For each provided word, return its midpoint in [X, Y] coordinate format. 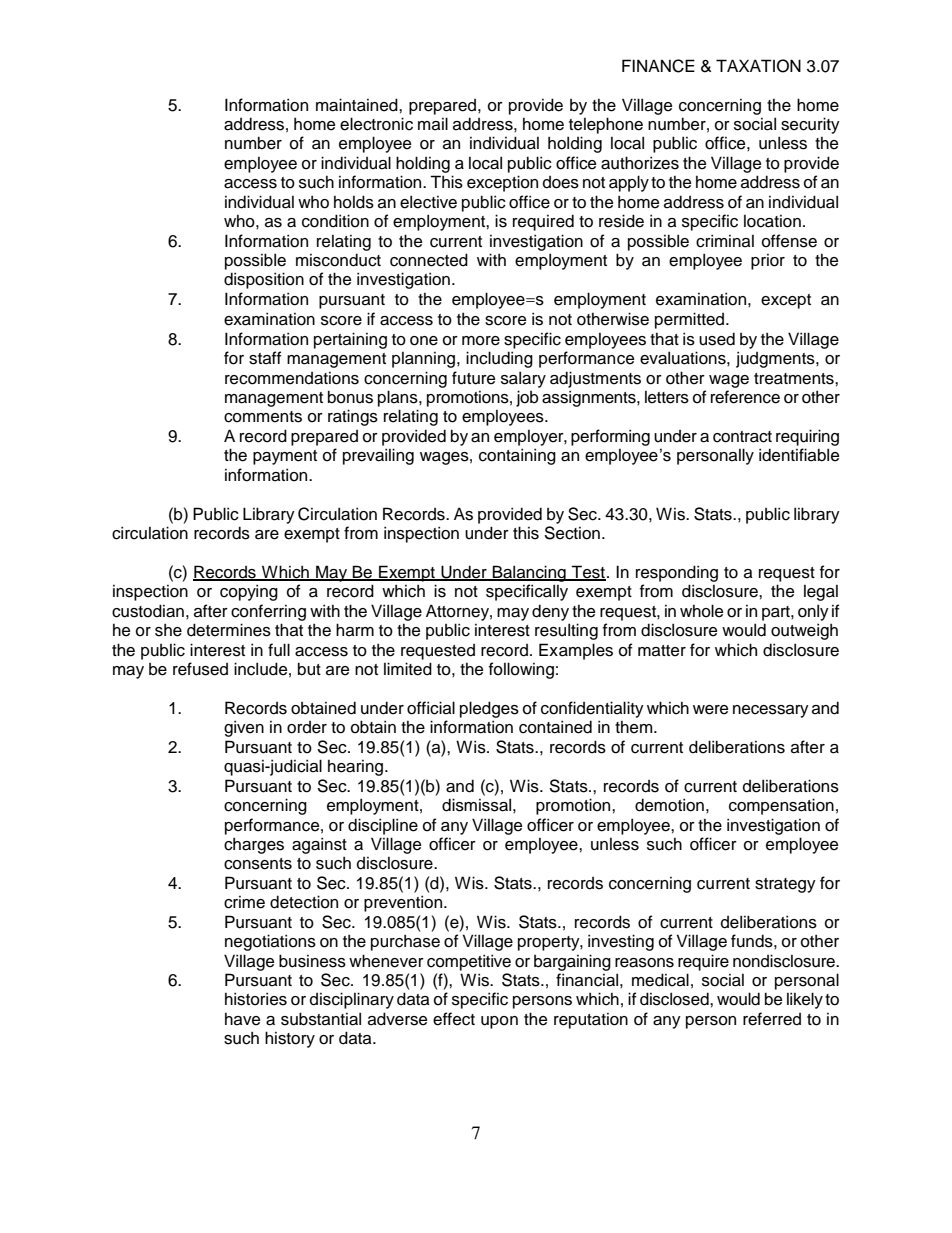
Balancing [529, 573]
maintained [358, 105]
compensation [781, 806]
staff [265, 358]
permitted [691, 320]
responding [677, 573]
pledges [489, 709]
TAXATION [758, 66]
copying [249, 592]
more [481, 341]
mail [433, 124]
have [242, 1019]
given [244, 728]
